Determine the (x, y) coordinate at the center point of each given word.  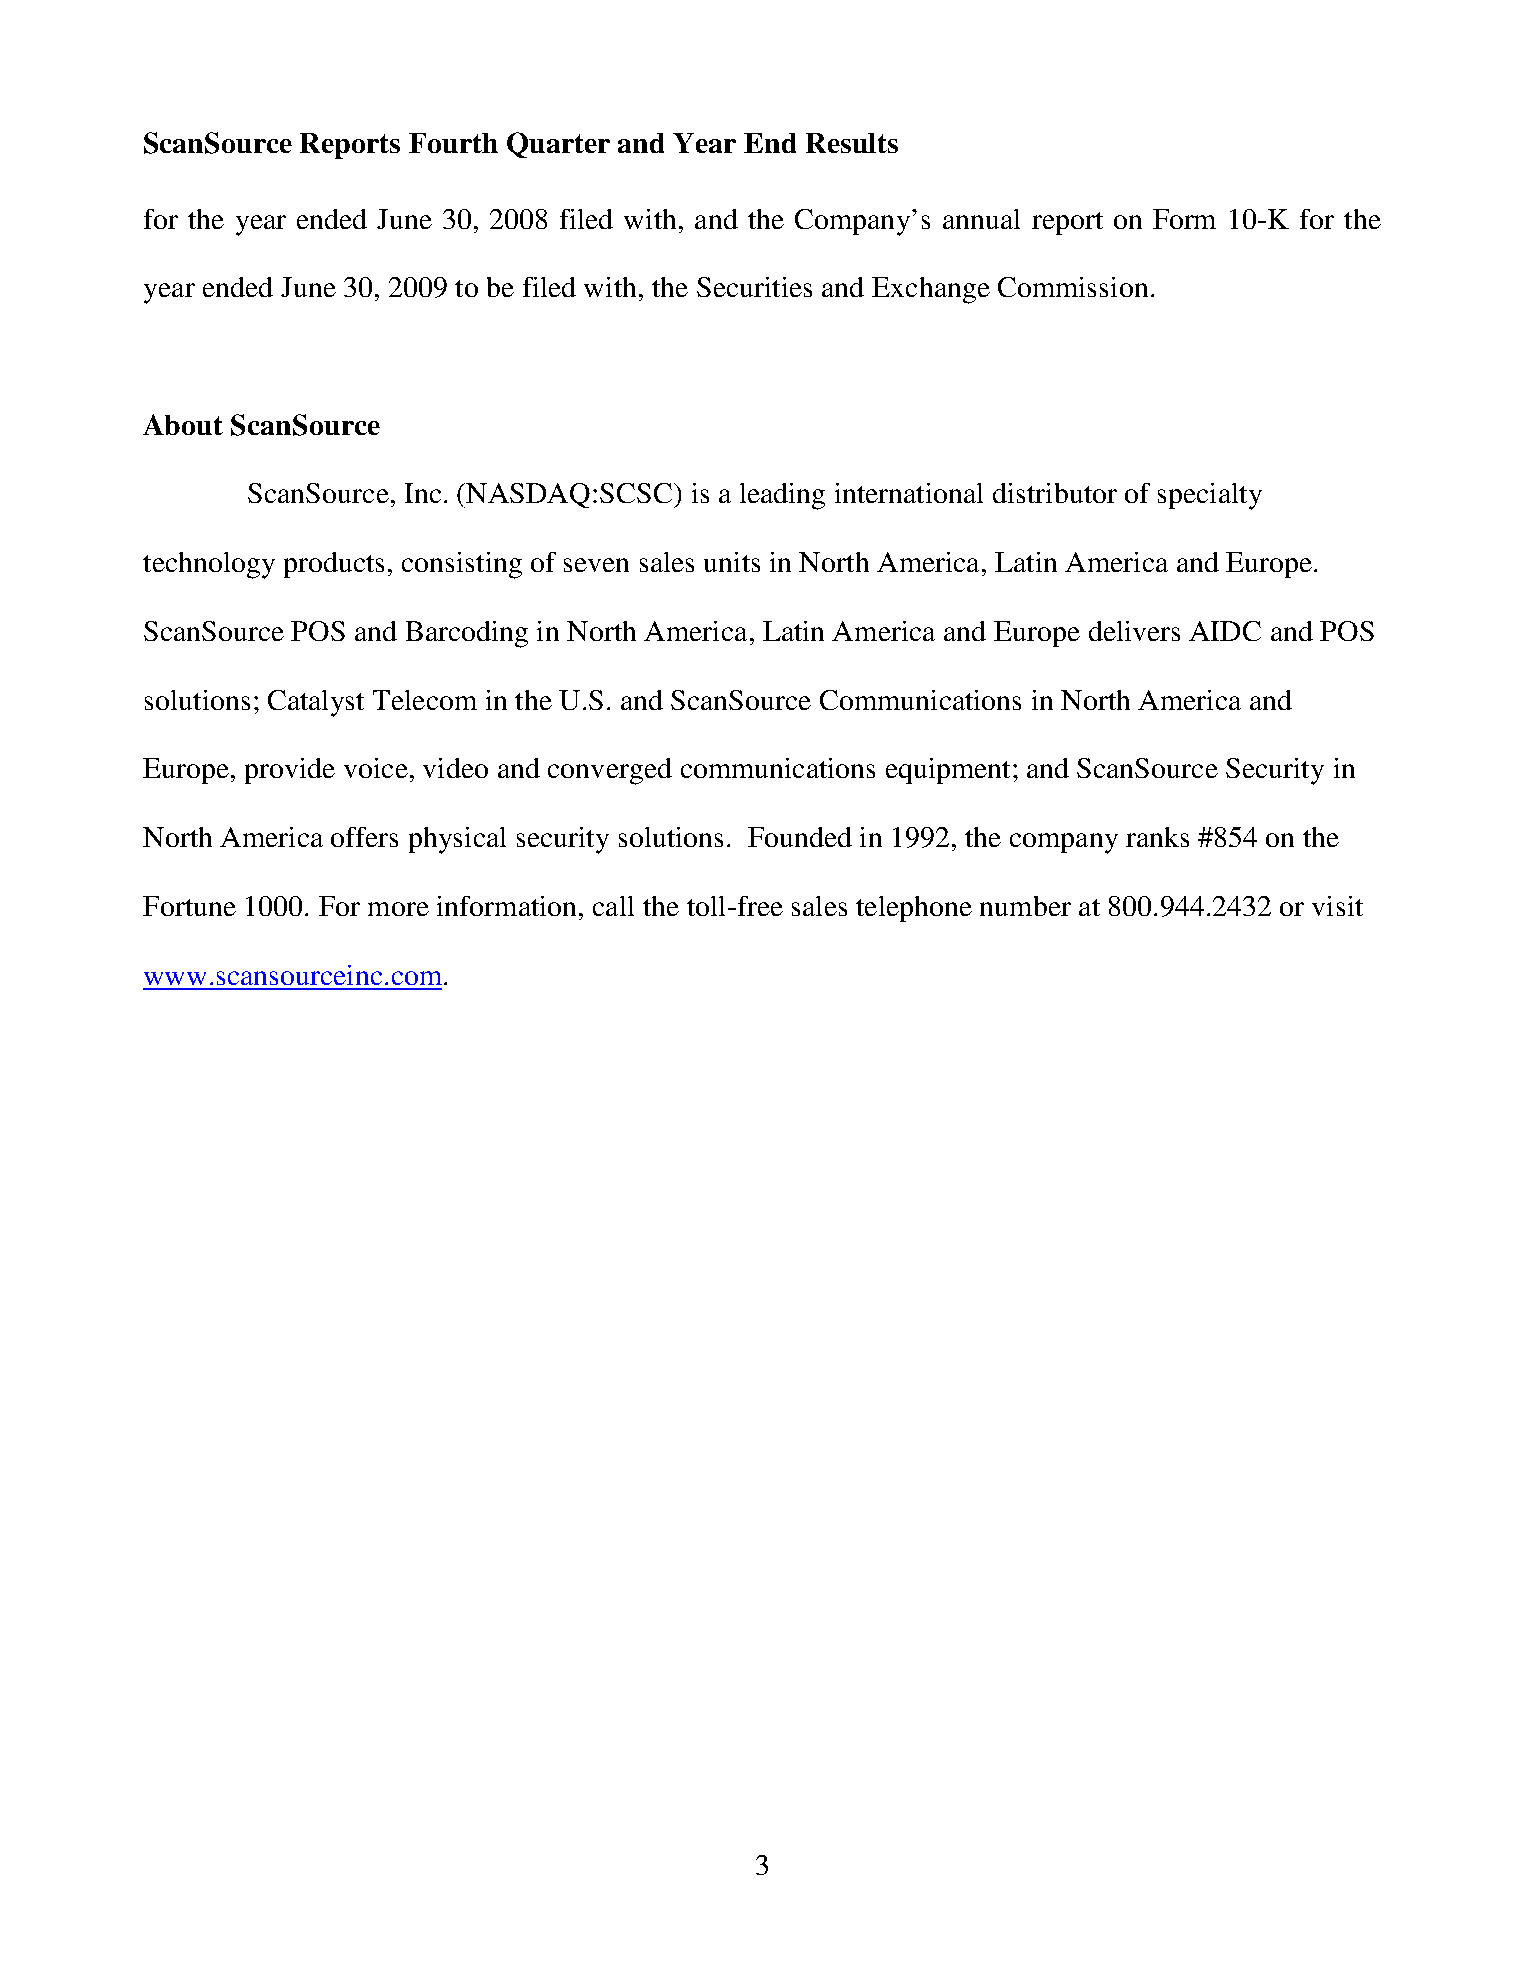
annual (981, 219)
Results (852, 143)
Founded (800, 837)
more (398, 909)
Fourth (453, 143)
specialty (1210, 496)
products (334, 565)
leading (782, 496)
